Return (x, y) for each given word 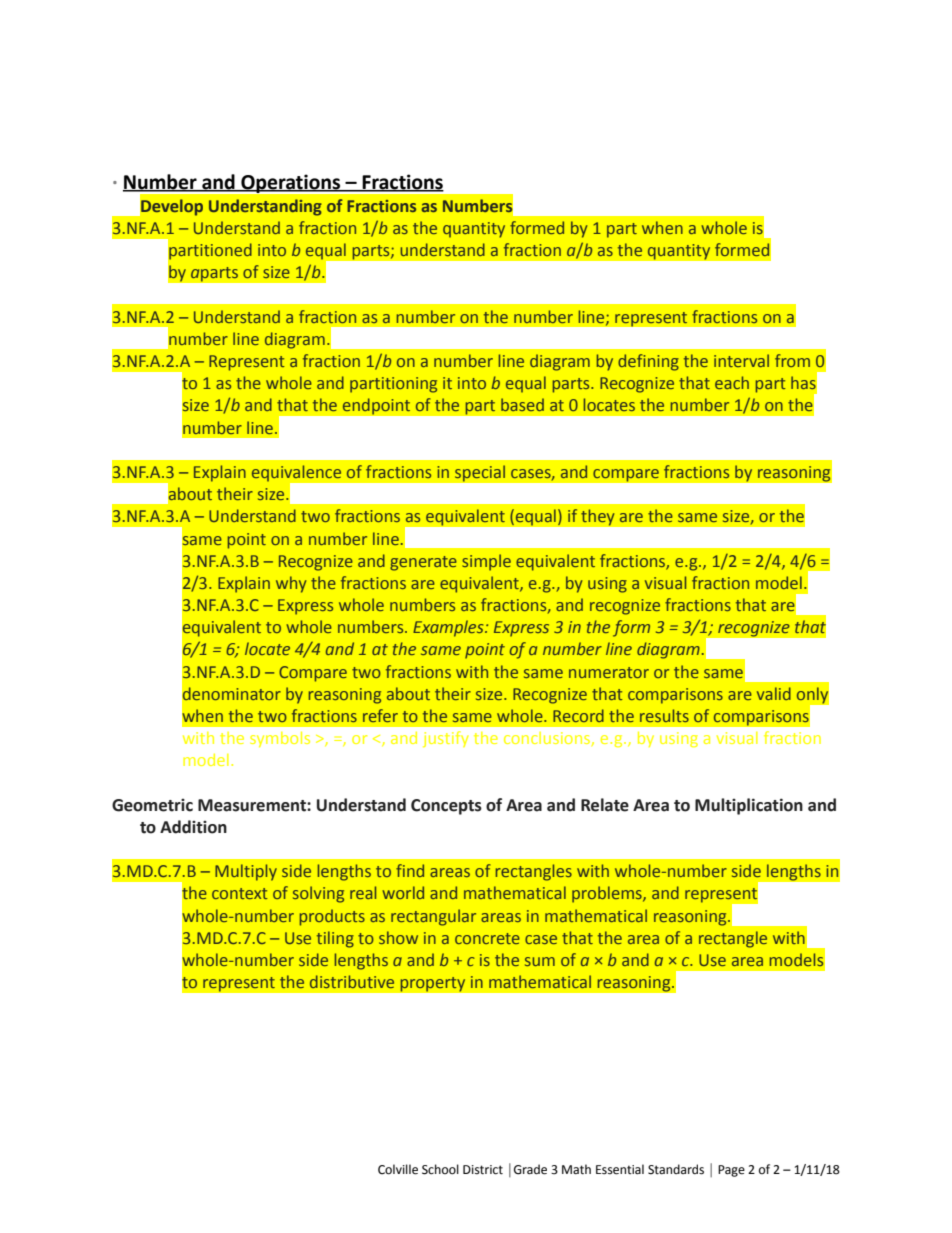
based (522, 404)
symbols (280, 739)
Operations (291, 184)
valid (774, 693)
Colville (398, 1169)
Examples (449, 628)
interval (741, 360)
